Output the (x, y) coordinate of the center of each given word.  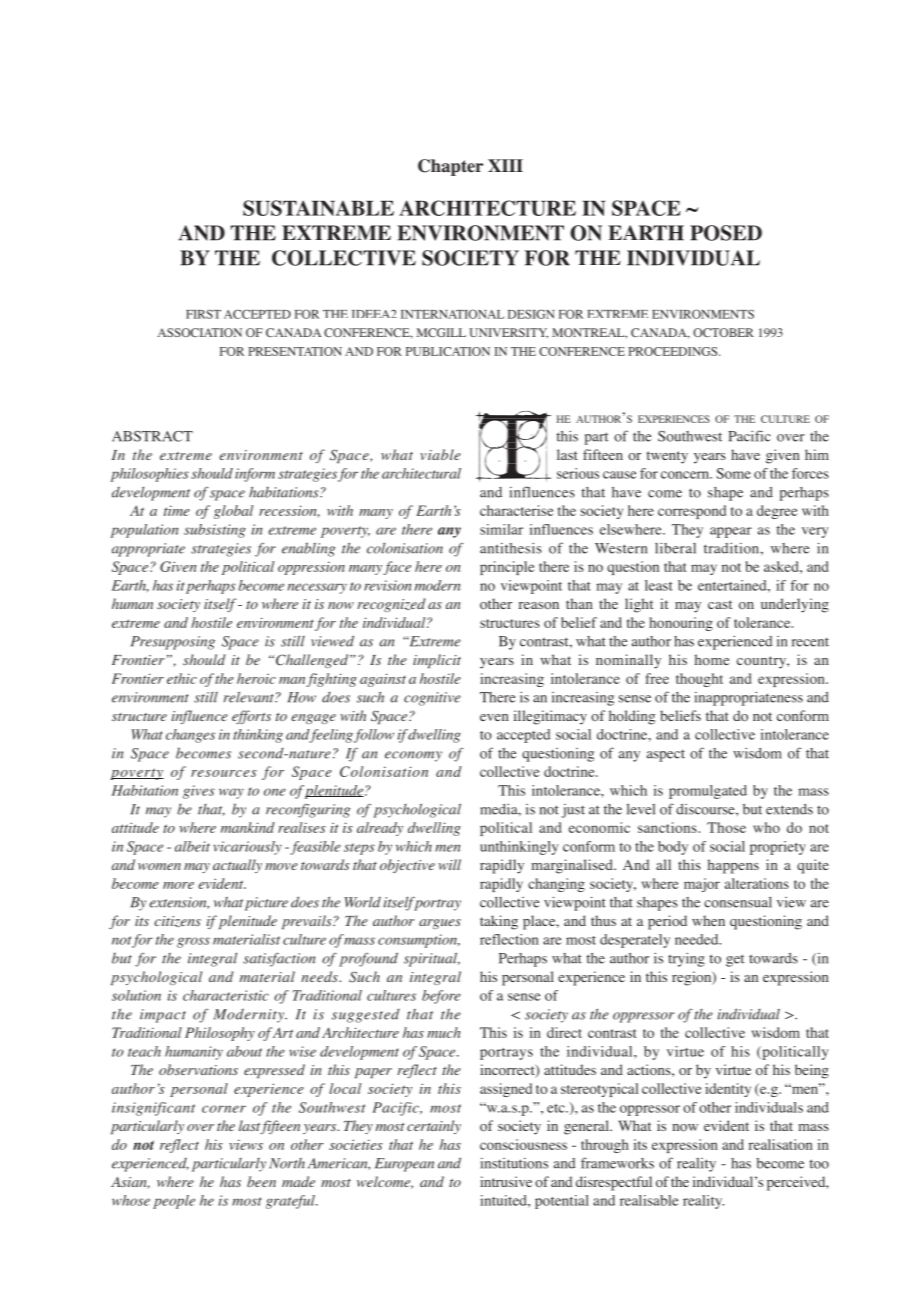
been (261, 1181)
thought (699, 680)
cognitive (432, 699)
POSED (726, 233)
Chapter (450, 167)
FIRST (203, 314)
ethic (182, 678)
